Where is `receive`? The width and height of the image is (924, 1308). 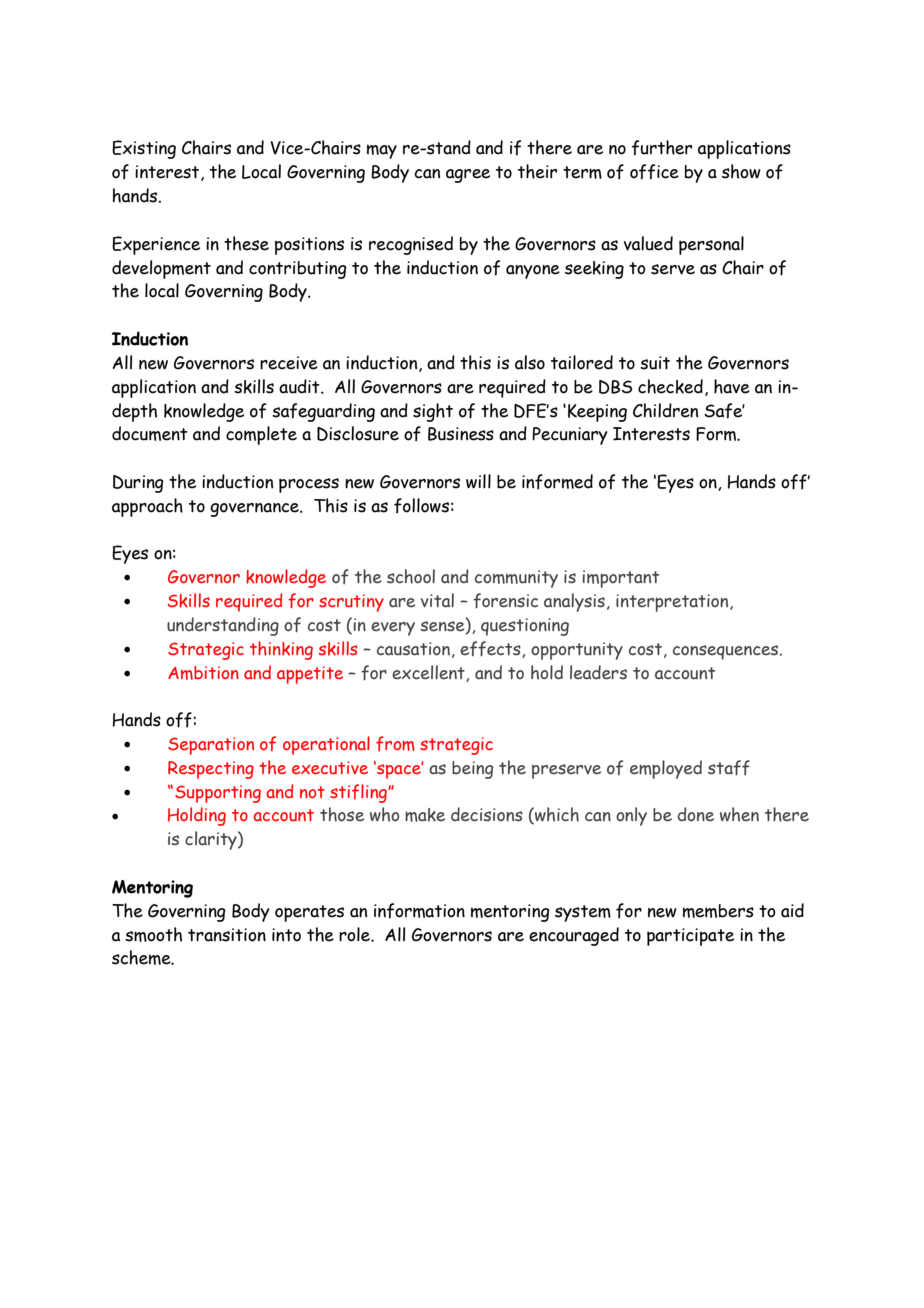
receive is located at coordinates (289, 363).
